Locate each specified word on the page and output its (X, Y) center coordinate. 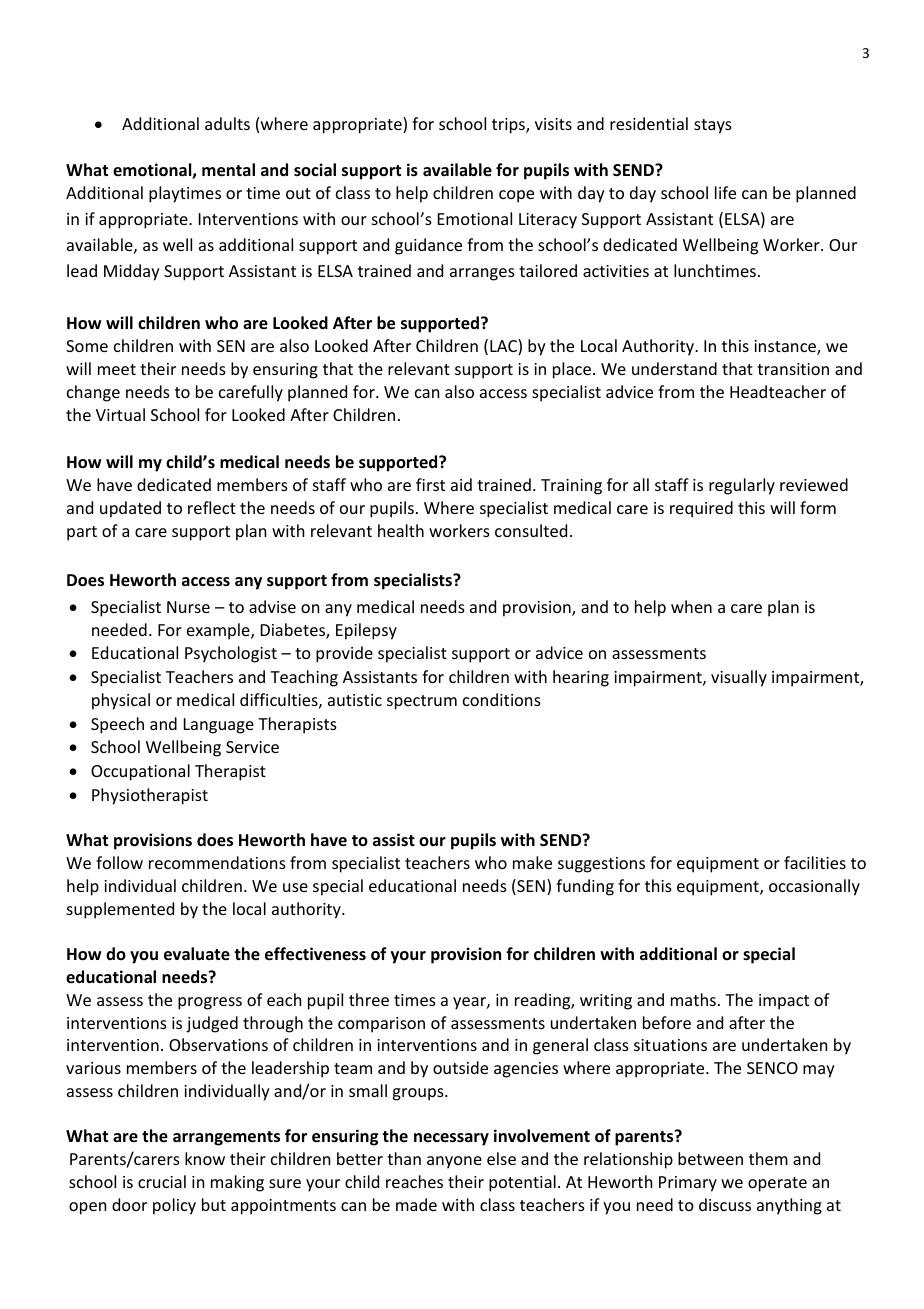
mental (228, 170)
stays (713, 126)
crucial (162, 1181)
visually (739, 678)
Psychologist (231, 654)
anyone (454, 1162)
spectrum (422, 702)
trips (509, 126)
